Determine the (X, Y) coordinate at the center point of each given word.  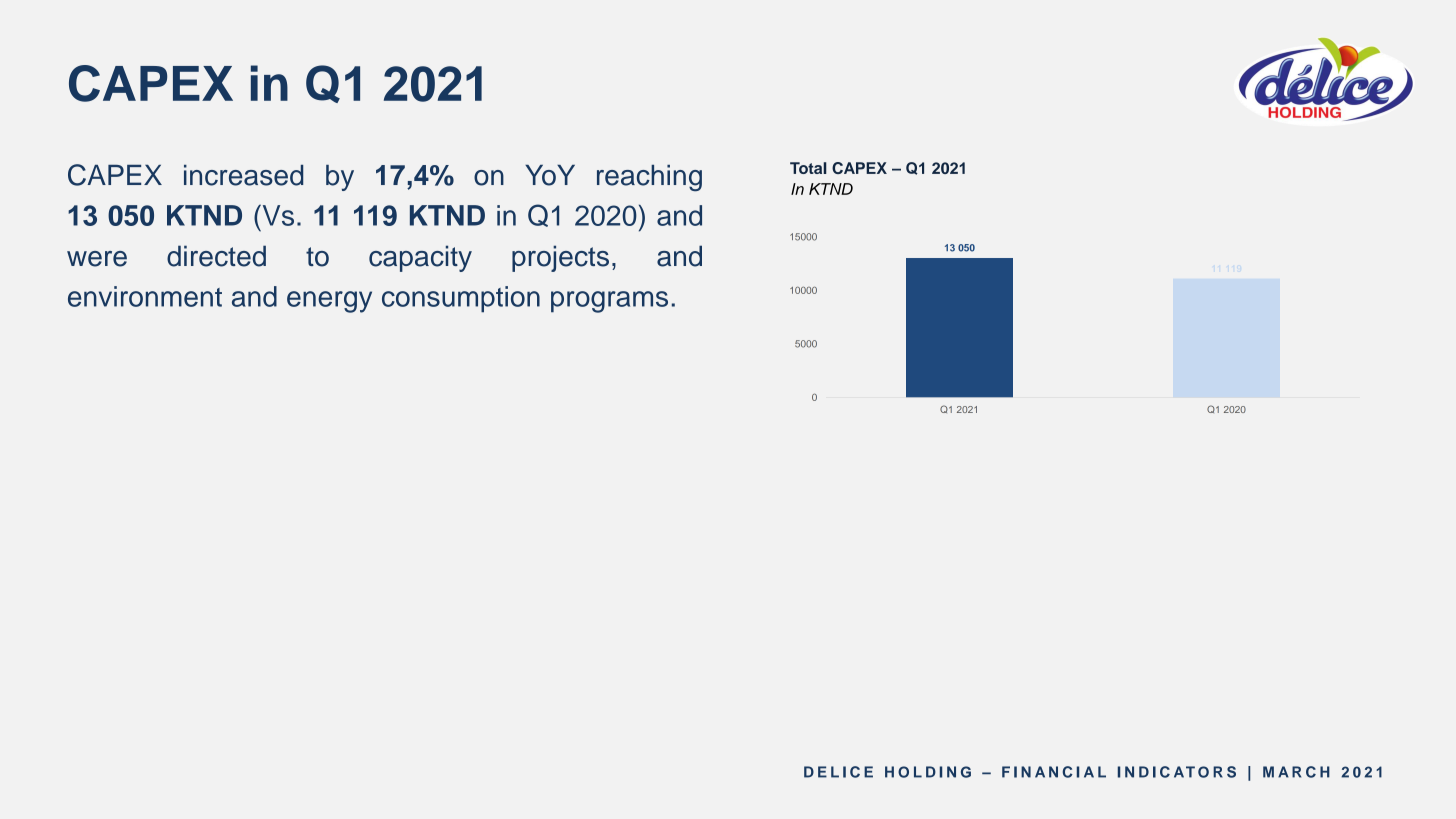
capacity (420, 258)
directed (216, 256)
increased (243, 175)
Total (808, 168)
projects (560, 258)
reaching (649, 178)
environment (145, 296)
